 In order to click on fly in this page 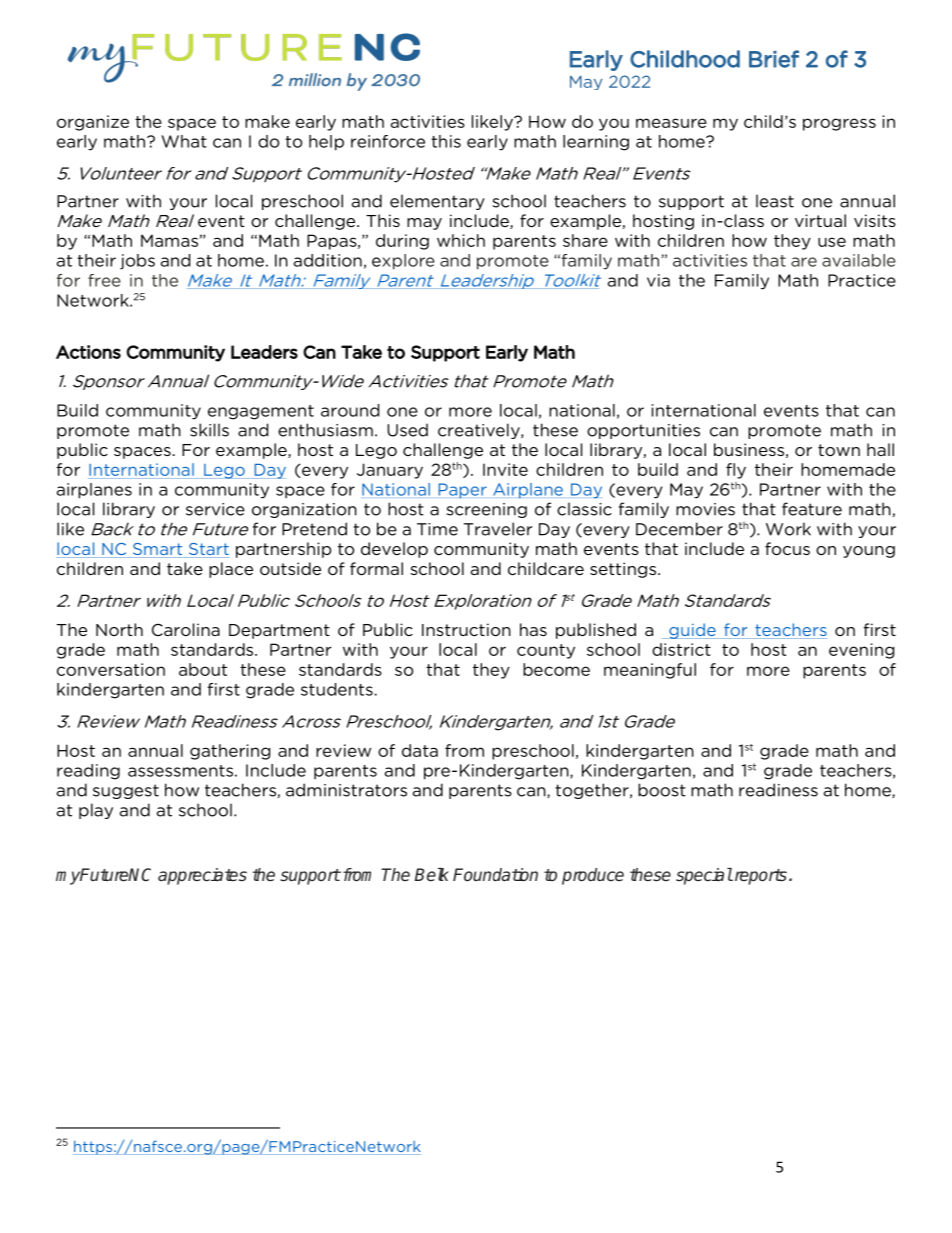, I will do `click(736, 471)`.
